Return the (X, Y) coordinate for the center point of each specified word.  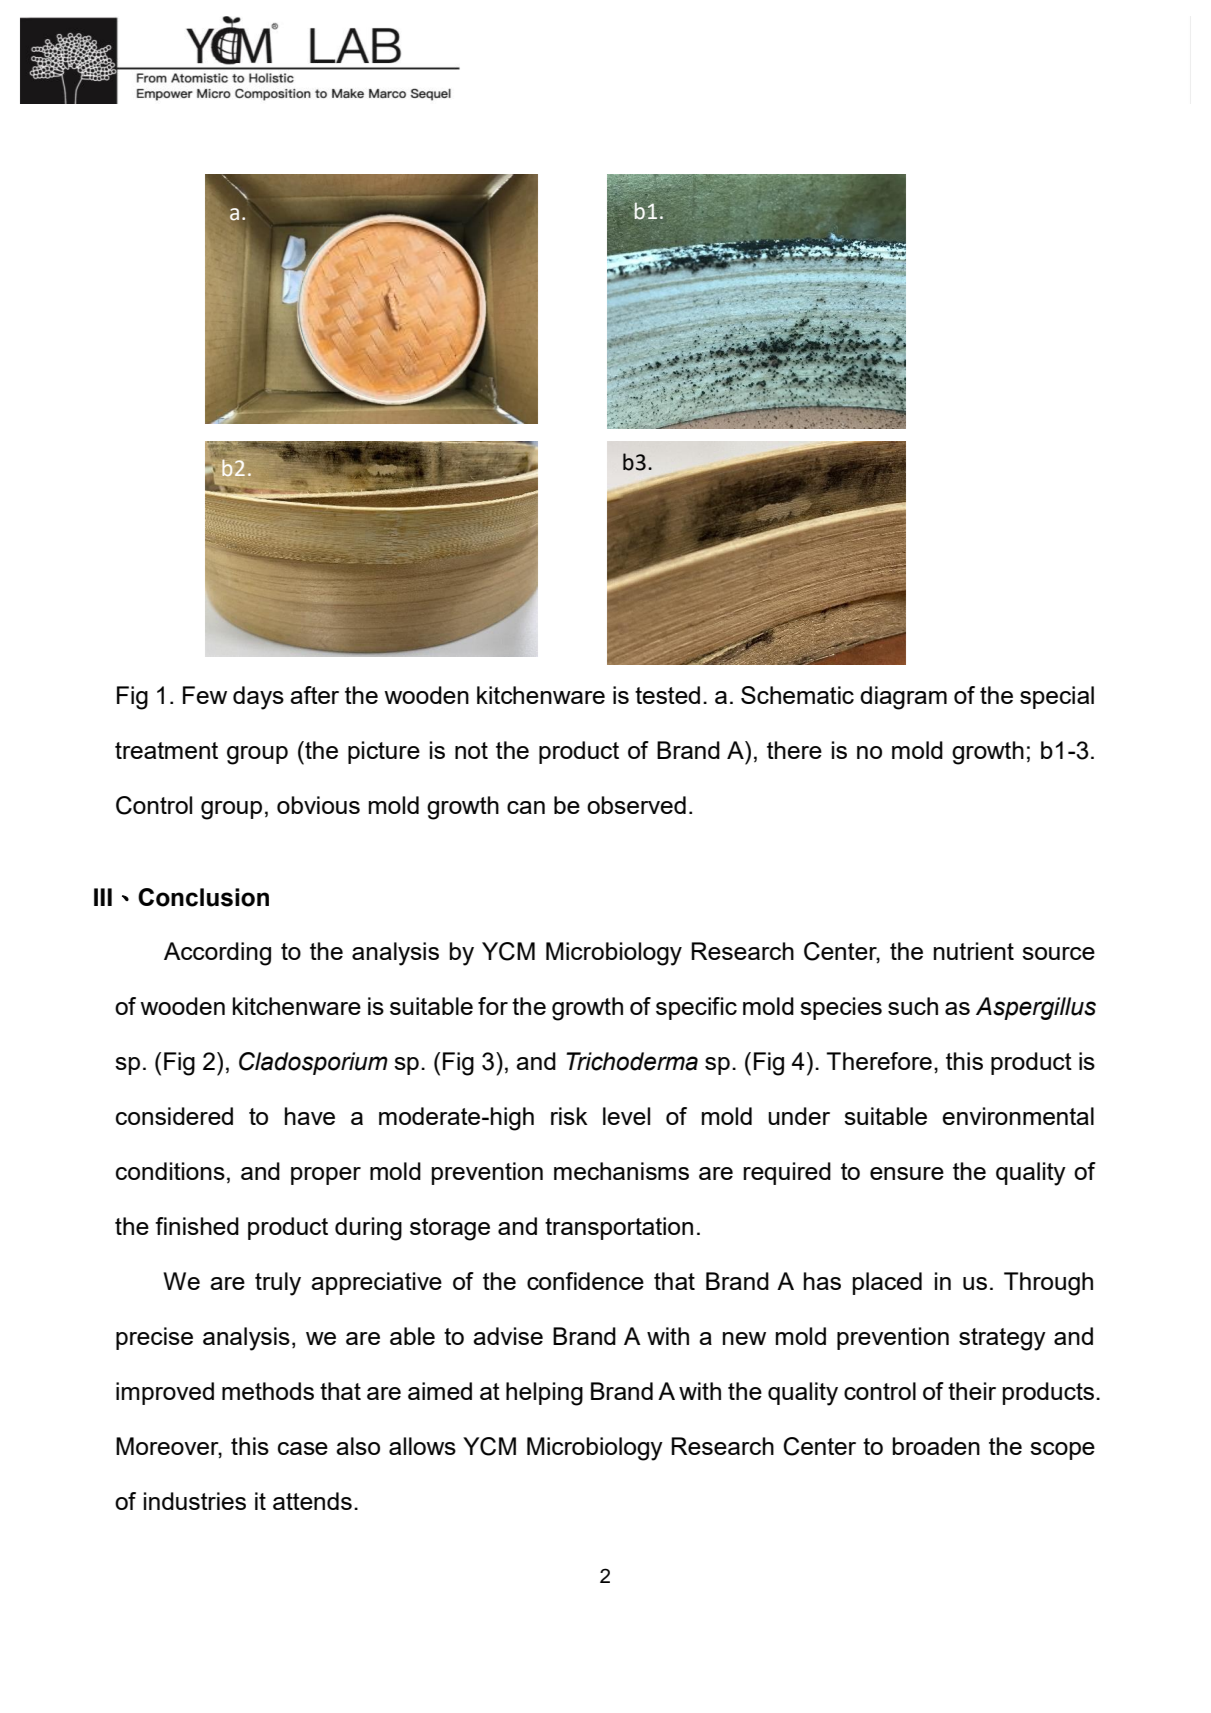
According (217, 954)
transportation (619, 1228)
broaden (936, 1446)
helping (544, 1394)
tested (667, 695)
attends (312, 1501)
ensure (907, 1173)
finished (197, 1226)
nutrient (974, 951)
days (258, 698)
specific (696, 1008)
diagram (903, 698)
